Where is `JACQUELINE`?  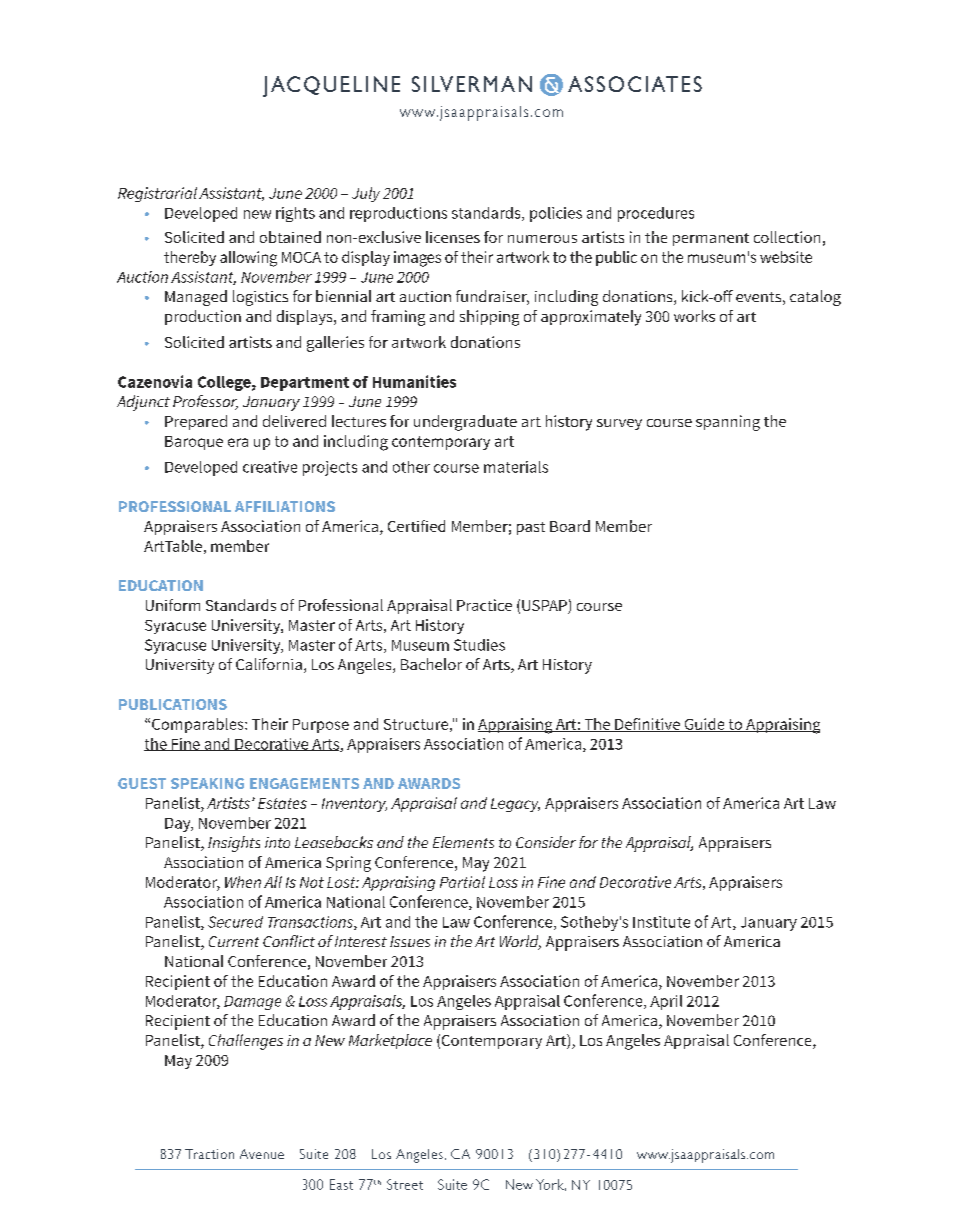 JACQUELINE is located at coordinates (331, 86).
